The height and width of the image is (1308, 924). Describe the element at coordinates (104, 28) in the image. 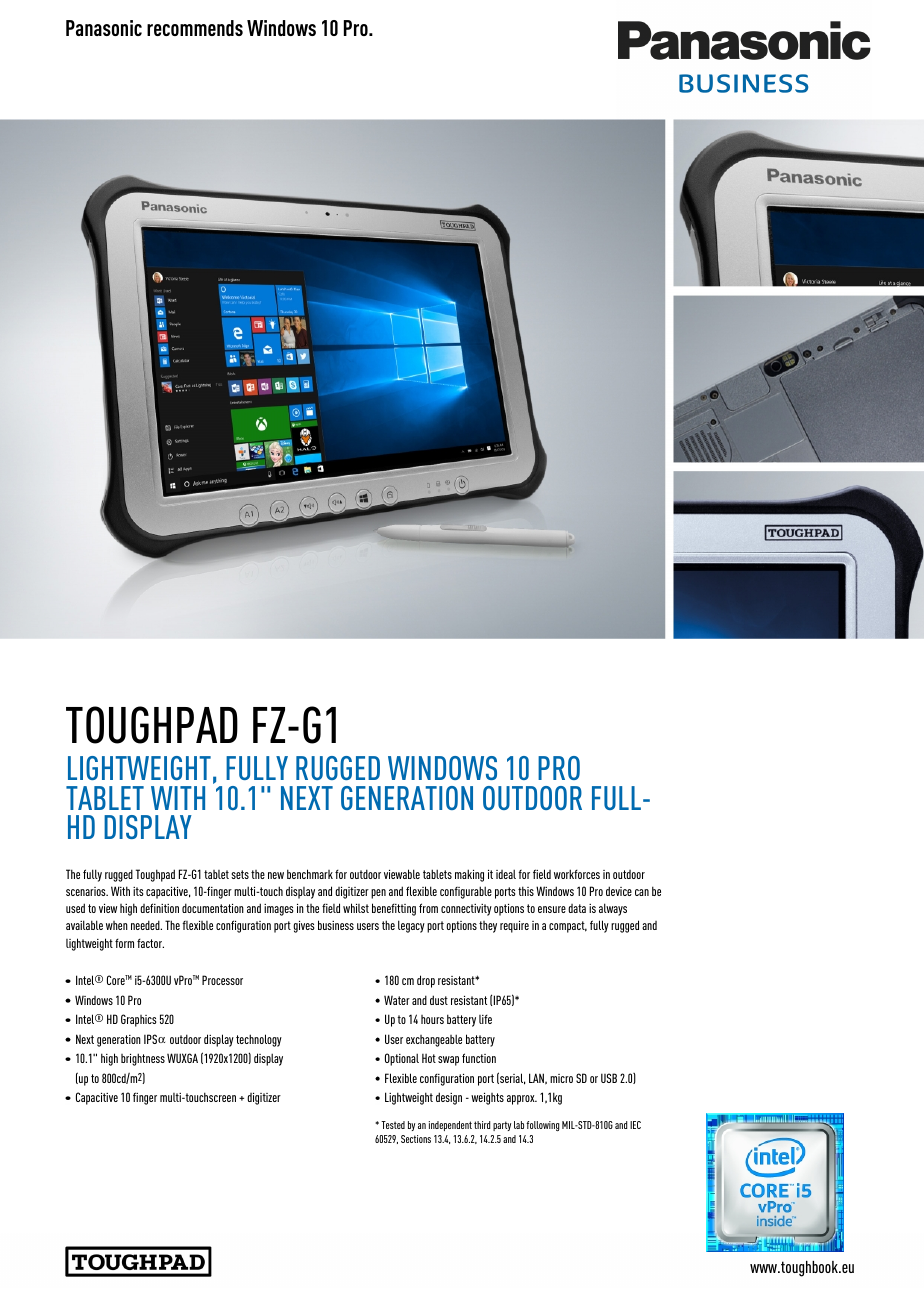

I see `Panasonic` at that location.
